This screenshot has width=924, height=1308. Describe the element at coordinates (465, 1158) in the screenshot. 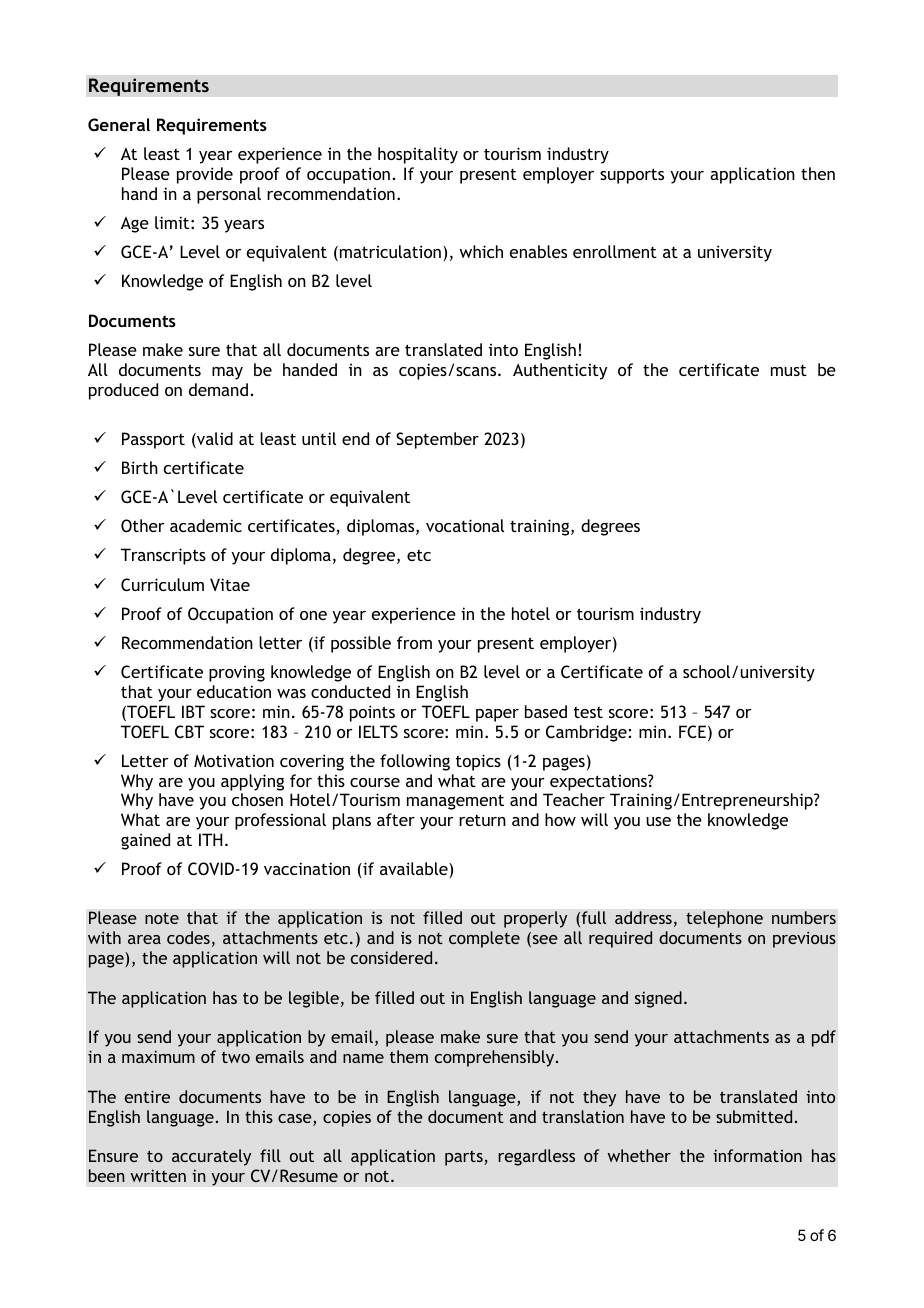

I see `parts` at that location.
